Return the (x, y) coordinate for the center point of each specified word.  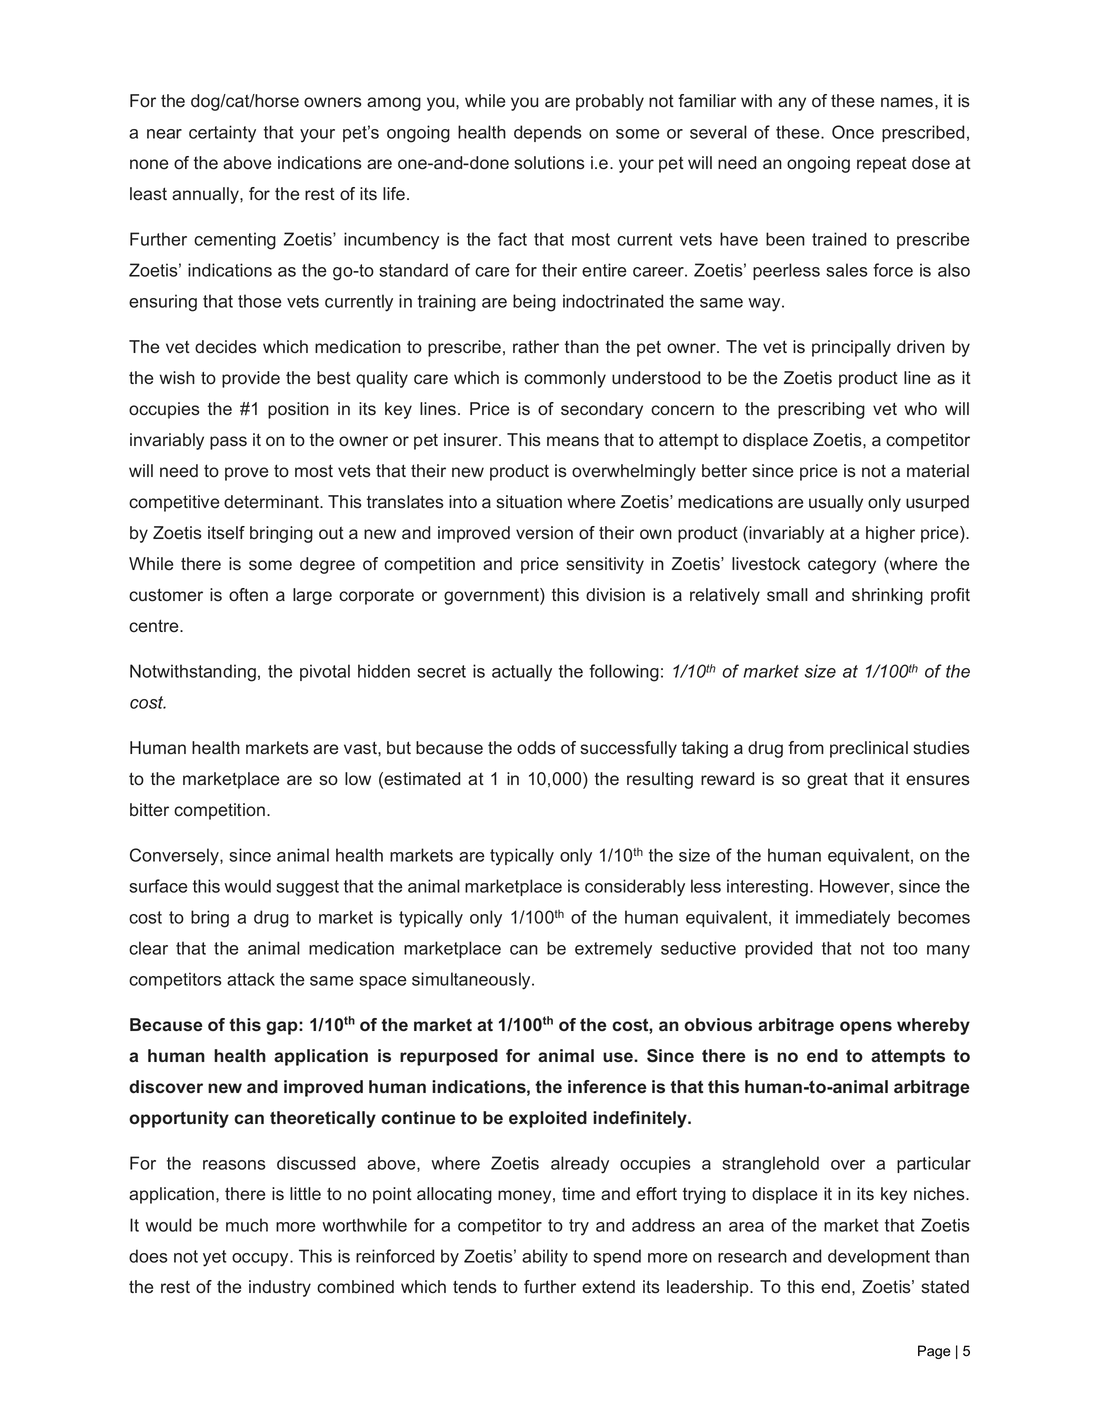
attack (251, 979)
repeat (882, 165)
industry (280, 1288)
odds (536, 748)
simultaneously (472, 981)
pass (228, 443)
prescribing (821, 410)
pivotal (325, 672)
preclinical (869, 749)
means (573, 441)
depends (548, 133)
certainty (222, 134)
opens (866, 1028)
